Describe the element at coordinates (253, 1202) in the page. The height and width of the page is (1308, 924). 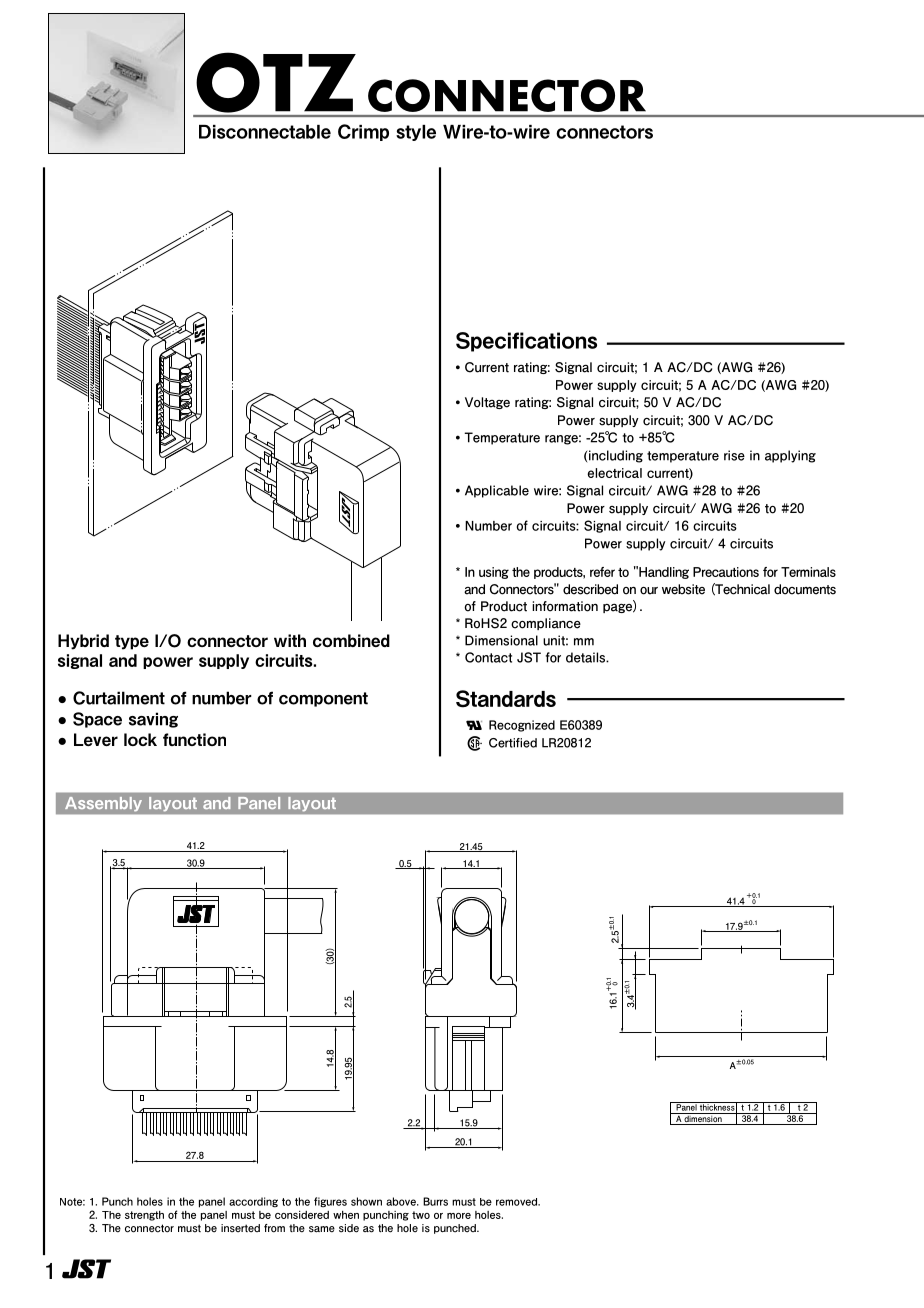
I see `according` at that location.
